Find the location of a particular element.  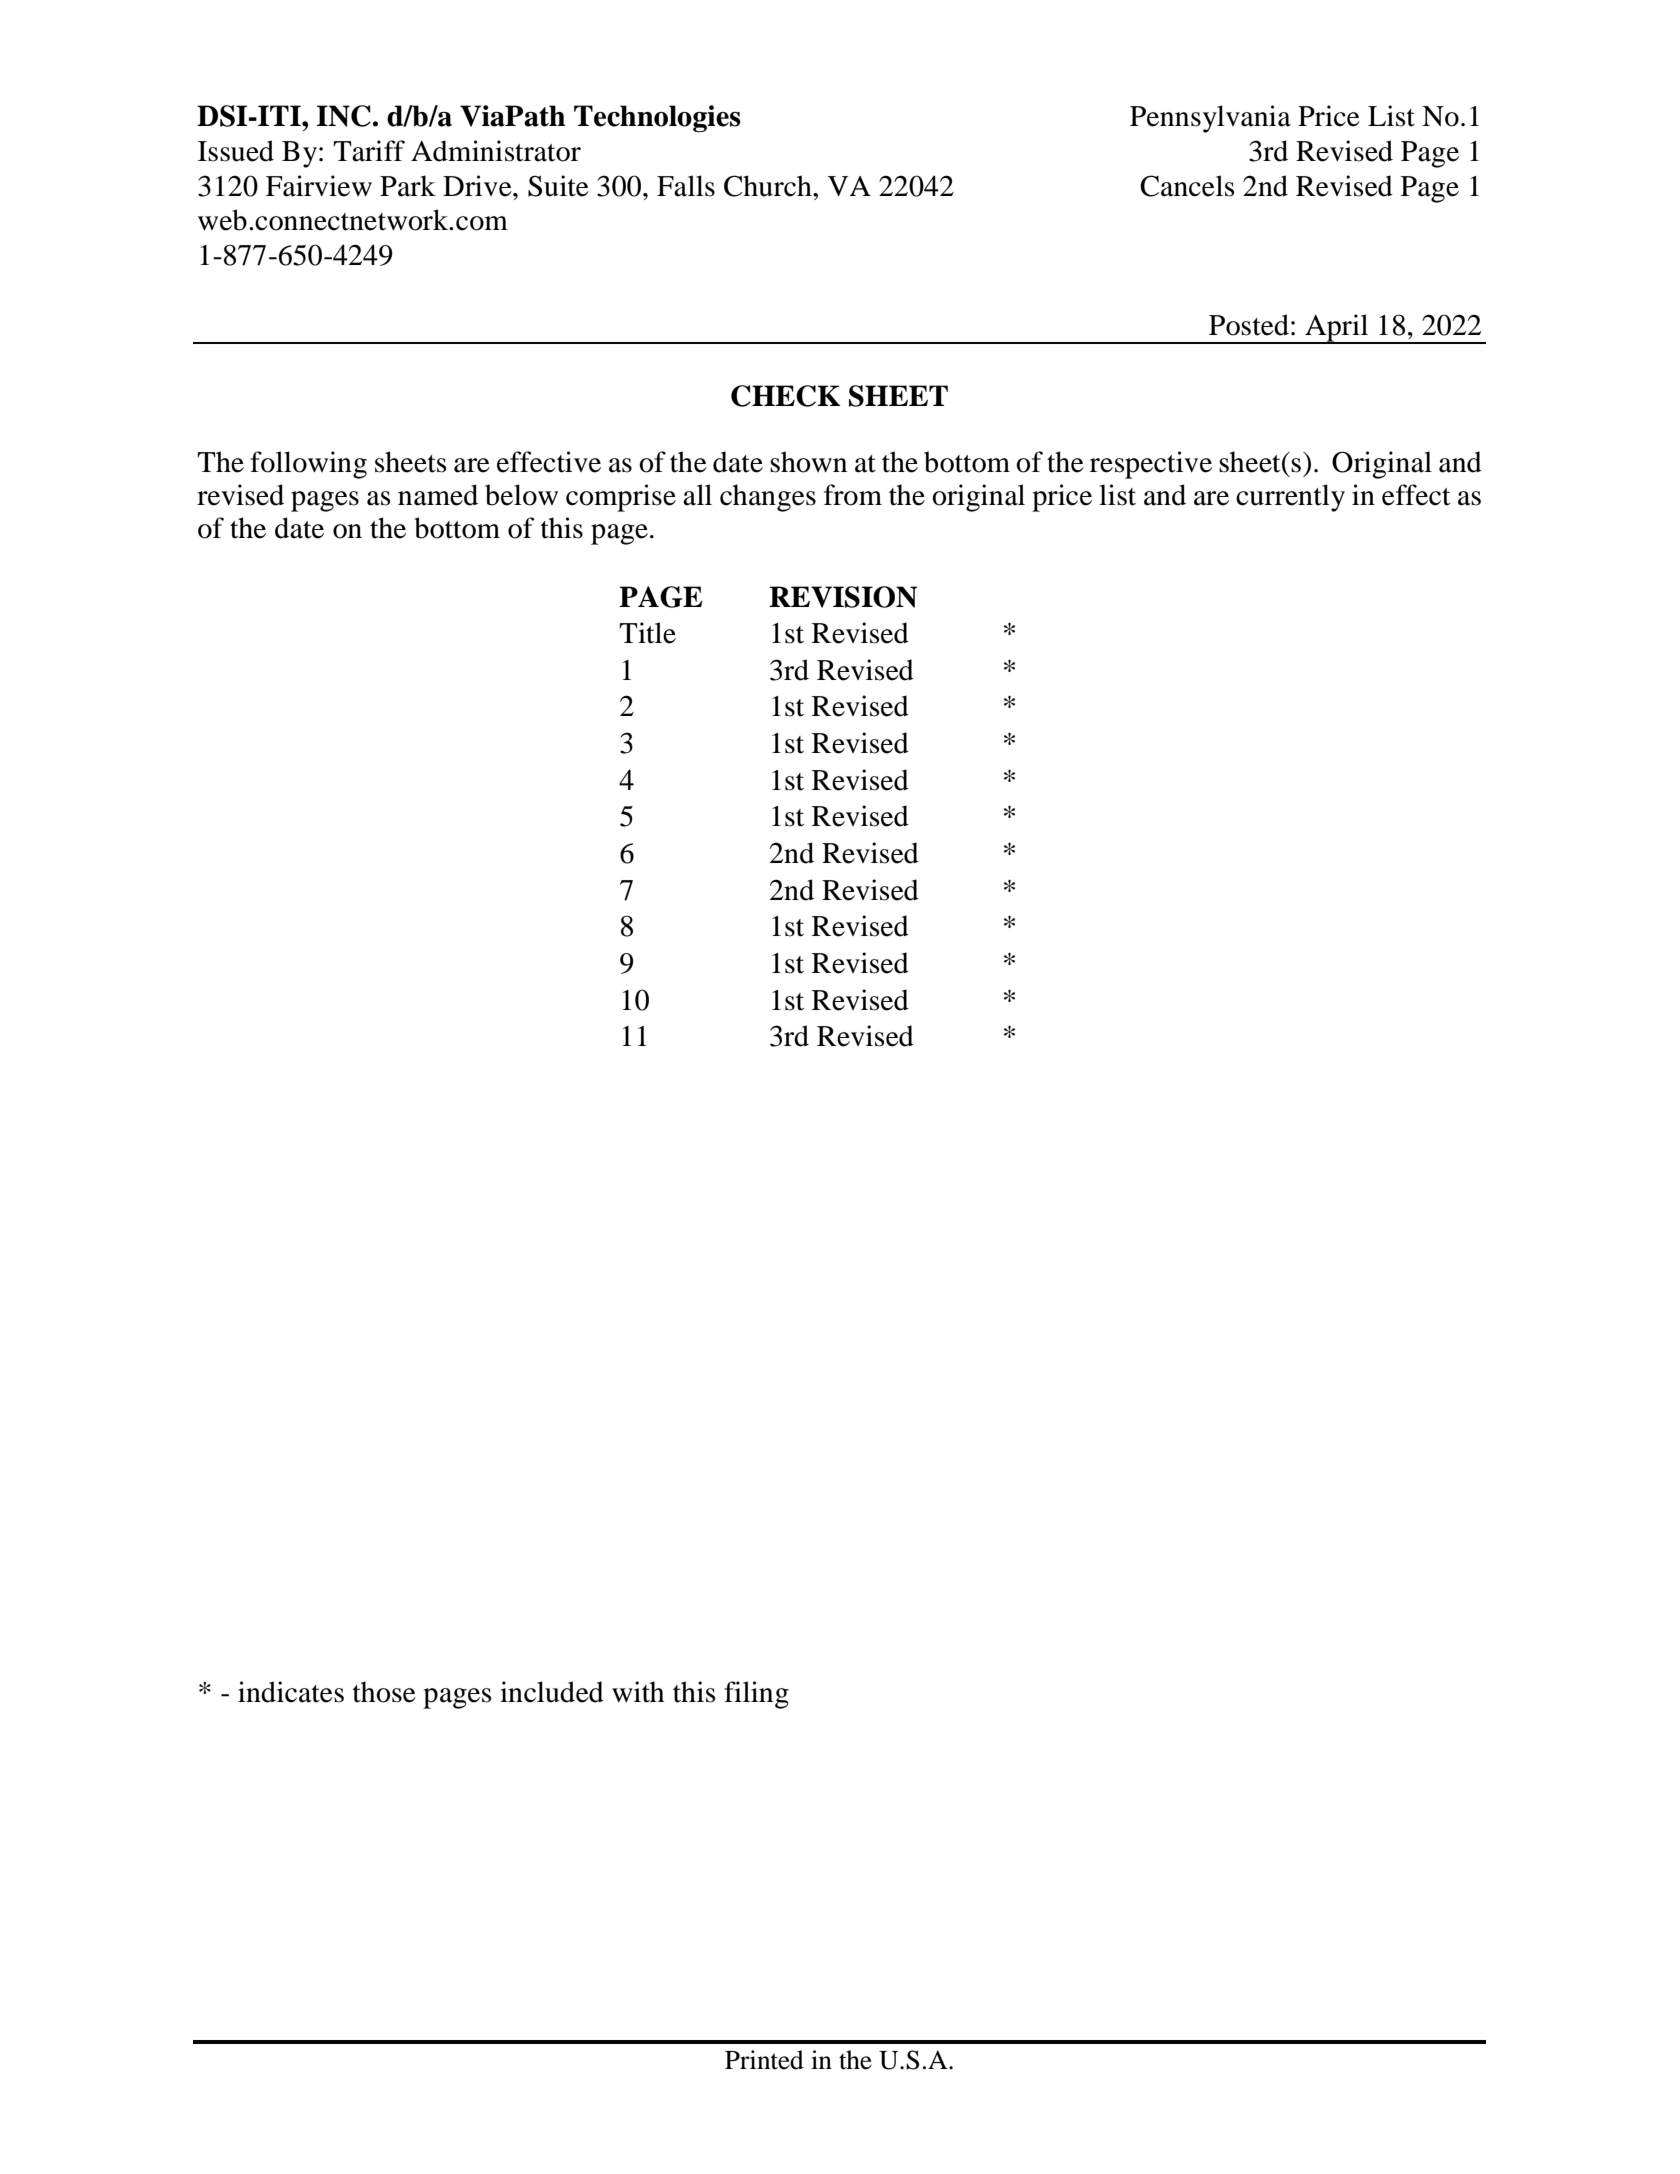

Title is located at coordinates (647, 633).
